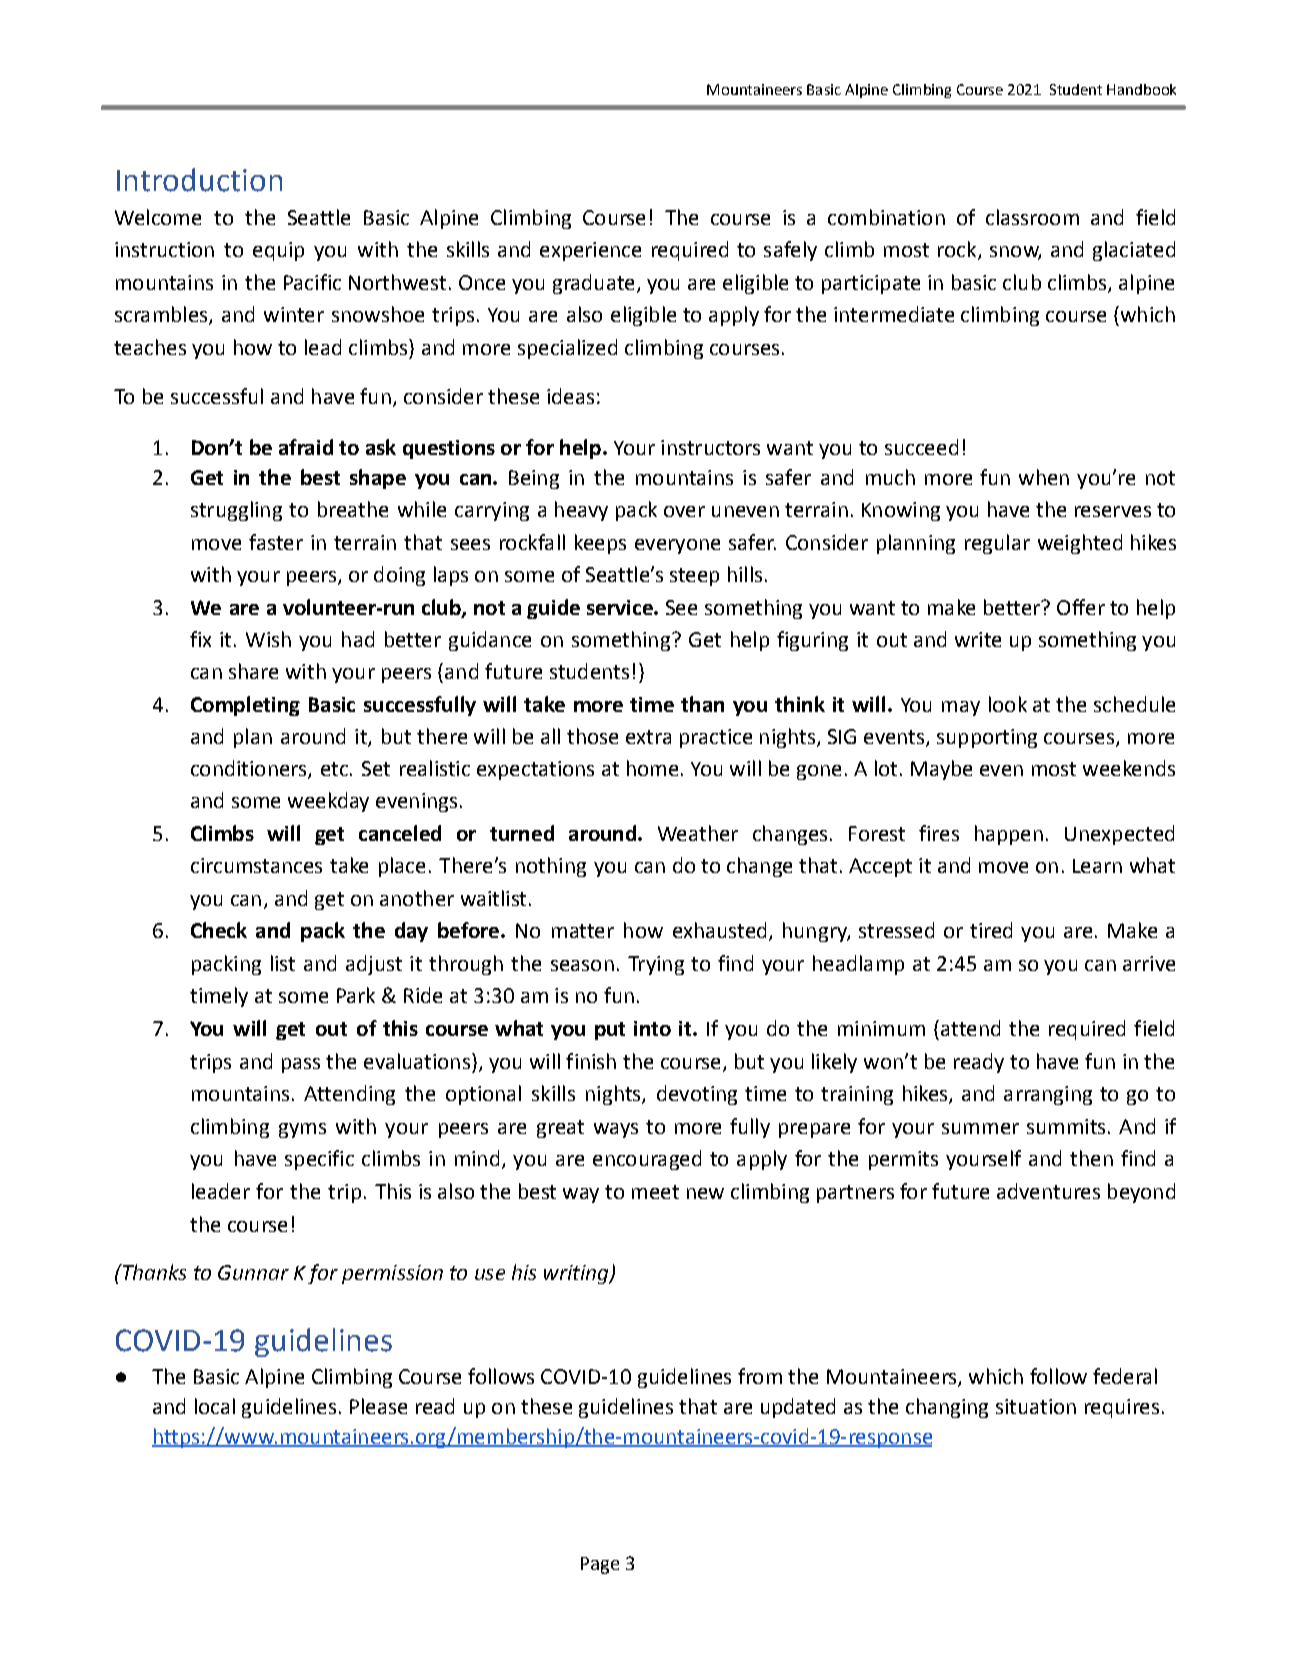  Describe the element at coordinates (698, 833) in the screenshot. I see `Weather` at that location.
